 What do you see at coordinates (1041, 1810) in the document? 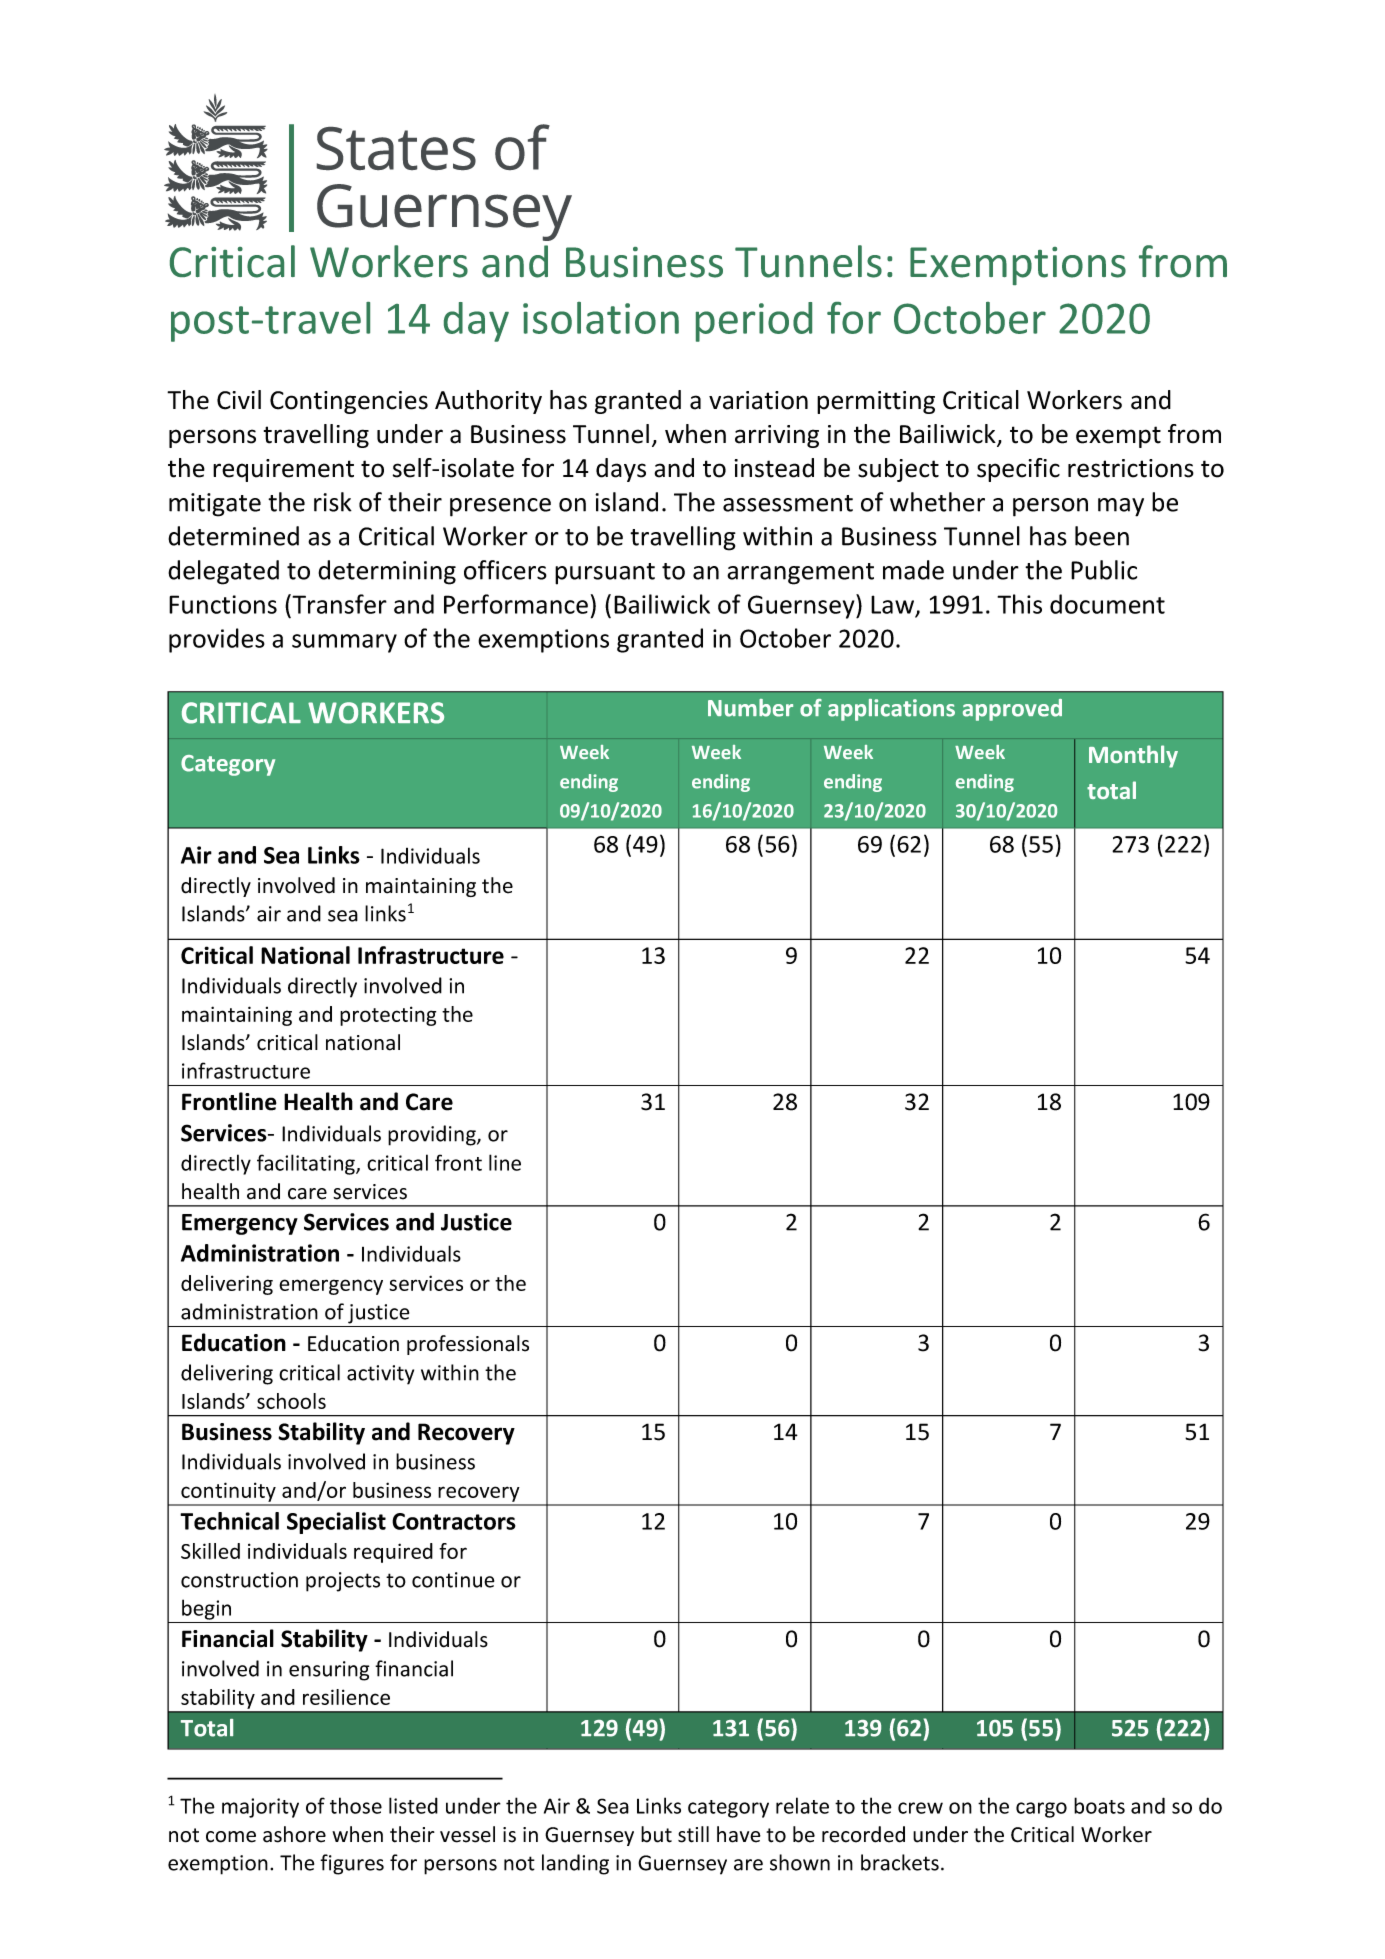
I see `cargo` at bounding box center [1041, 1810].
